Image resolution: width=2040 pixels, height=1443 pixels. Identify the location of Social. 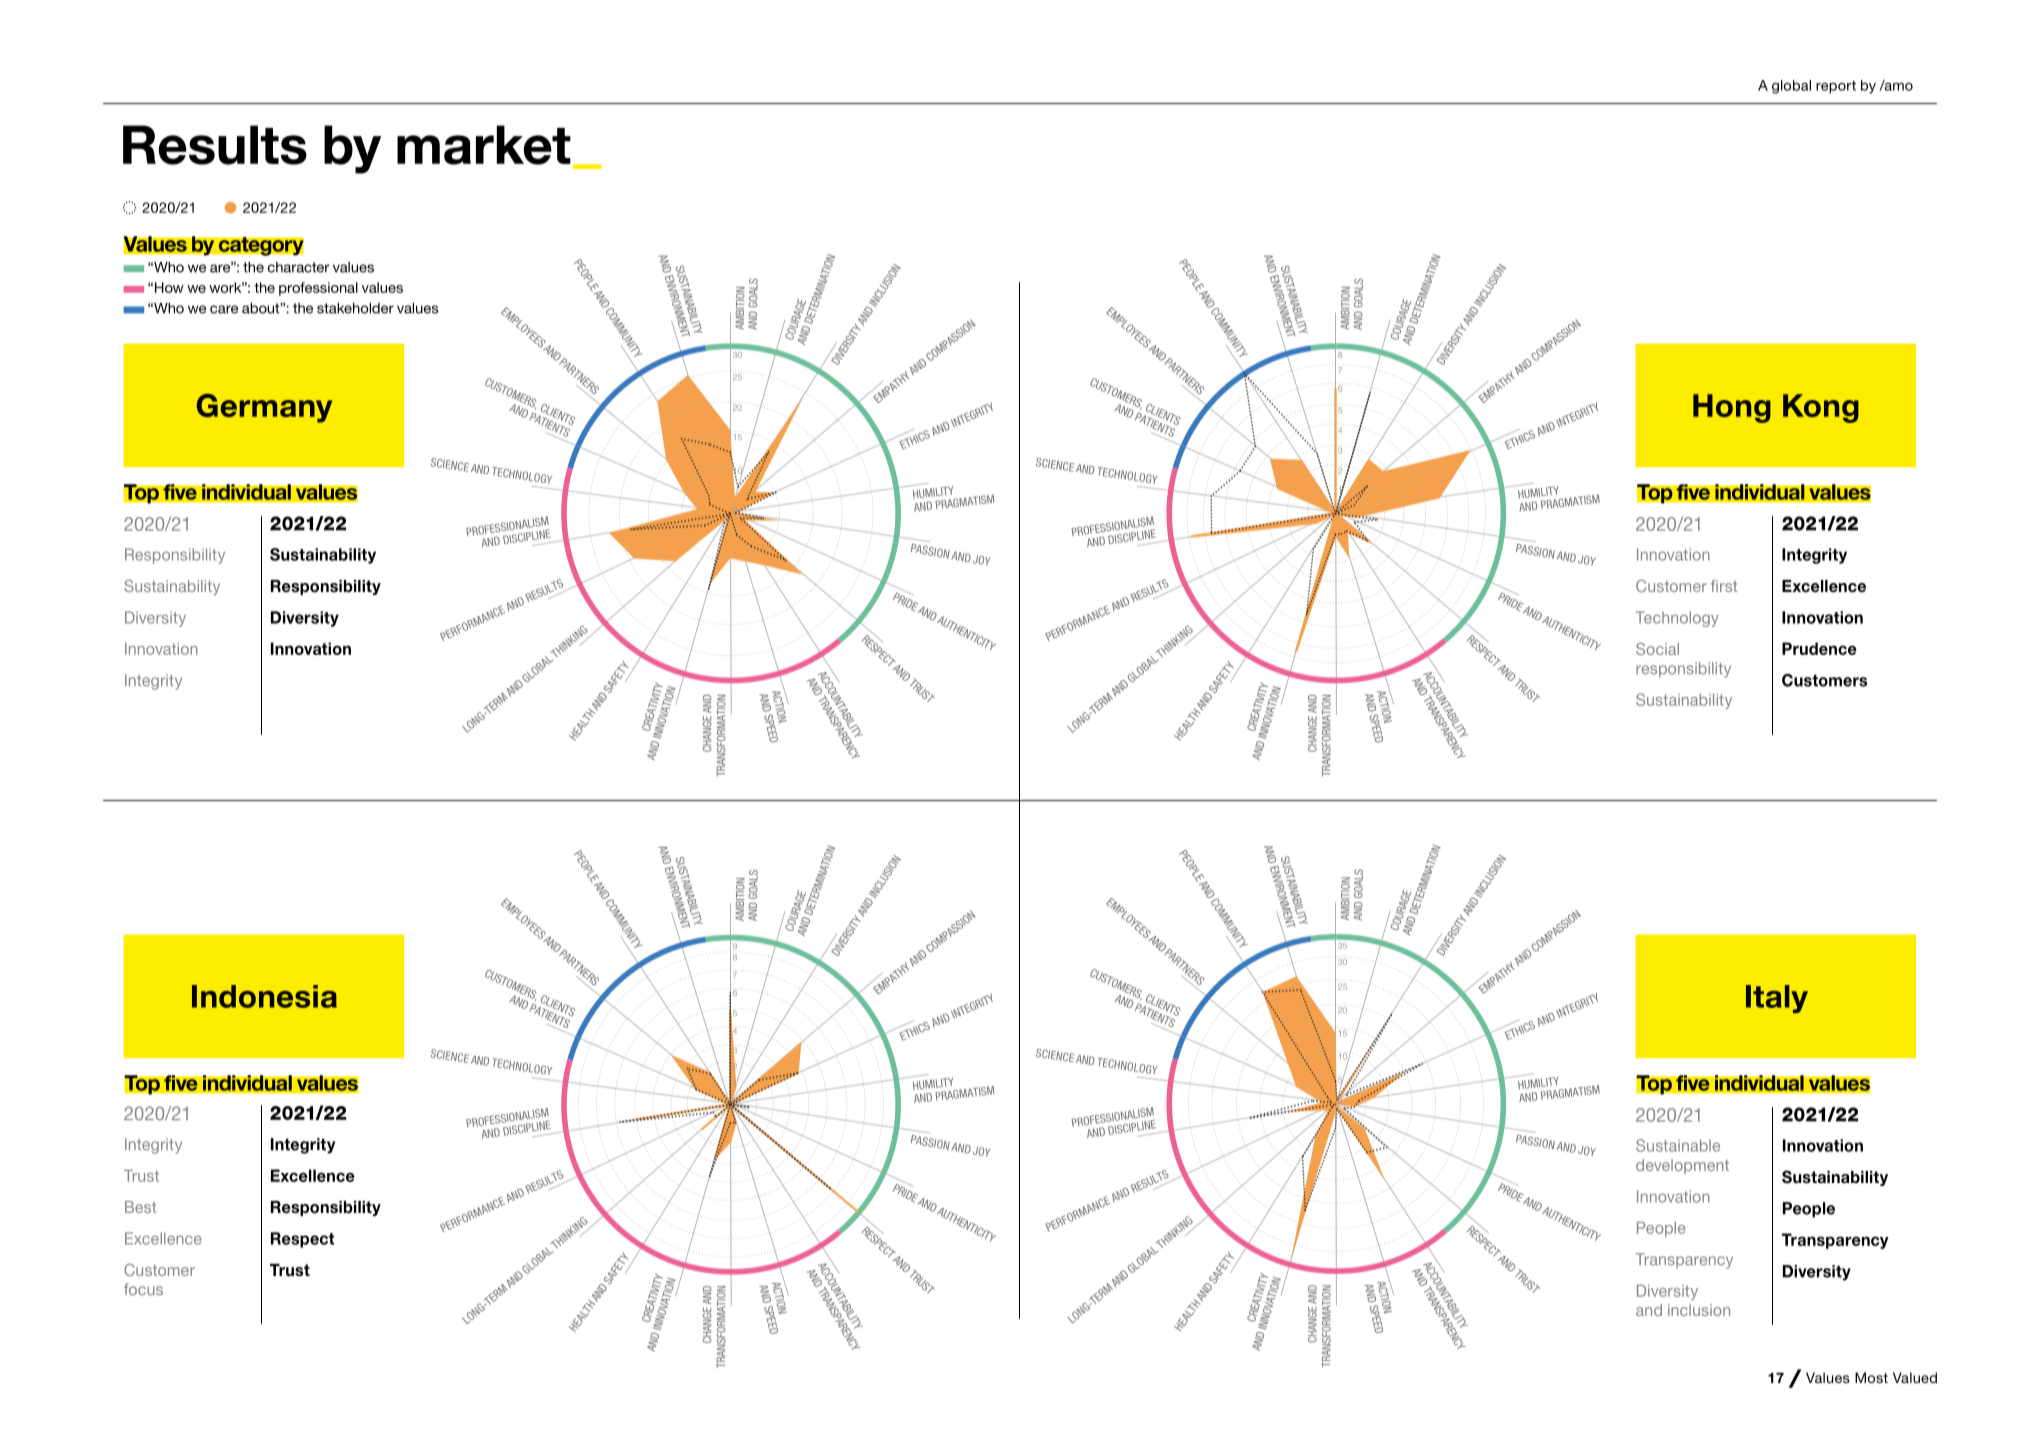
(1657, 649).
